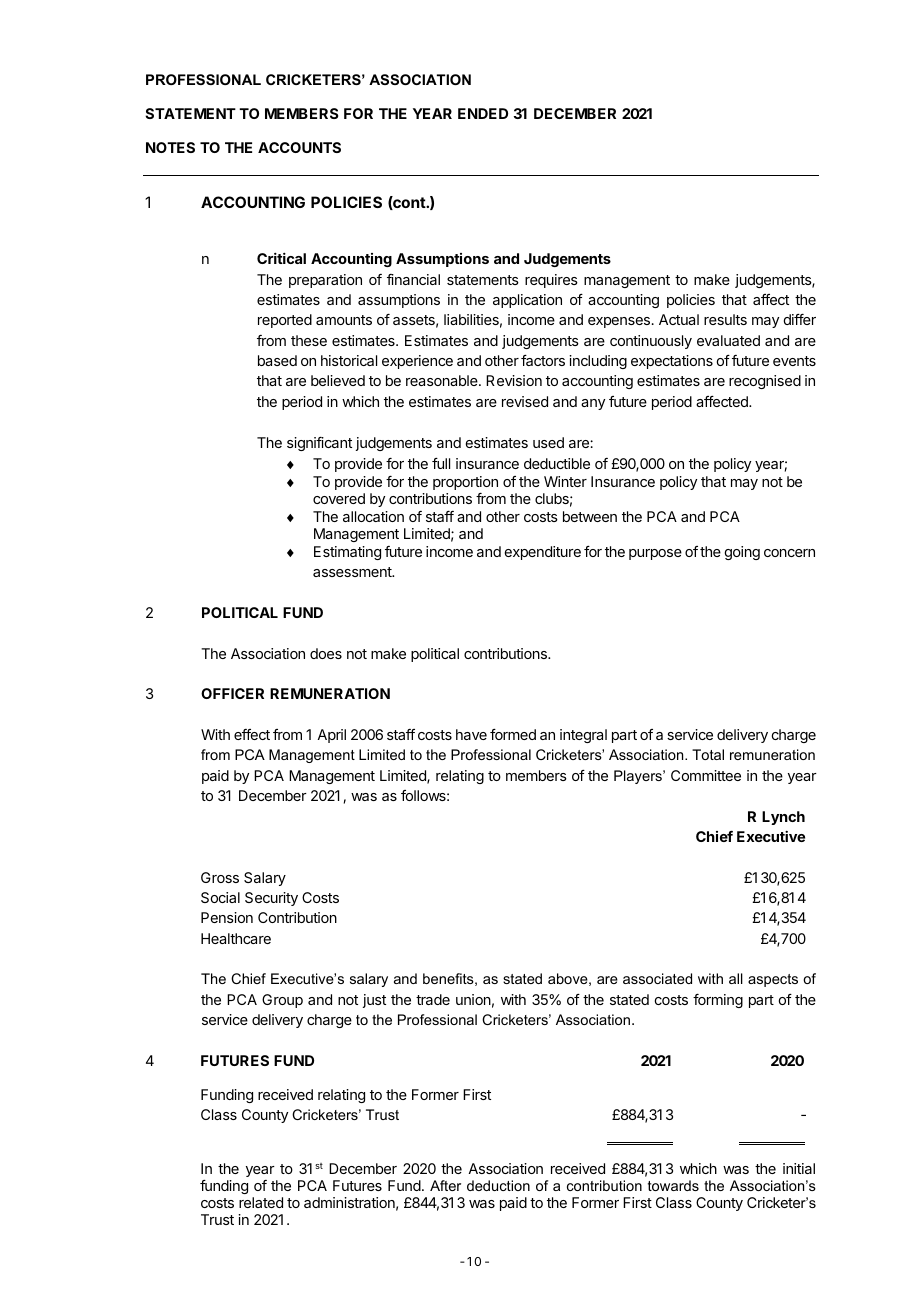  Describe the element at coordinates (783, 818) in the screenshot. I see `Lynch` at that location.
